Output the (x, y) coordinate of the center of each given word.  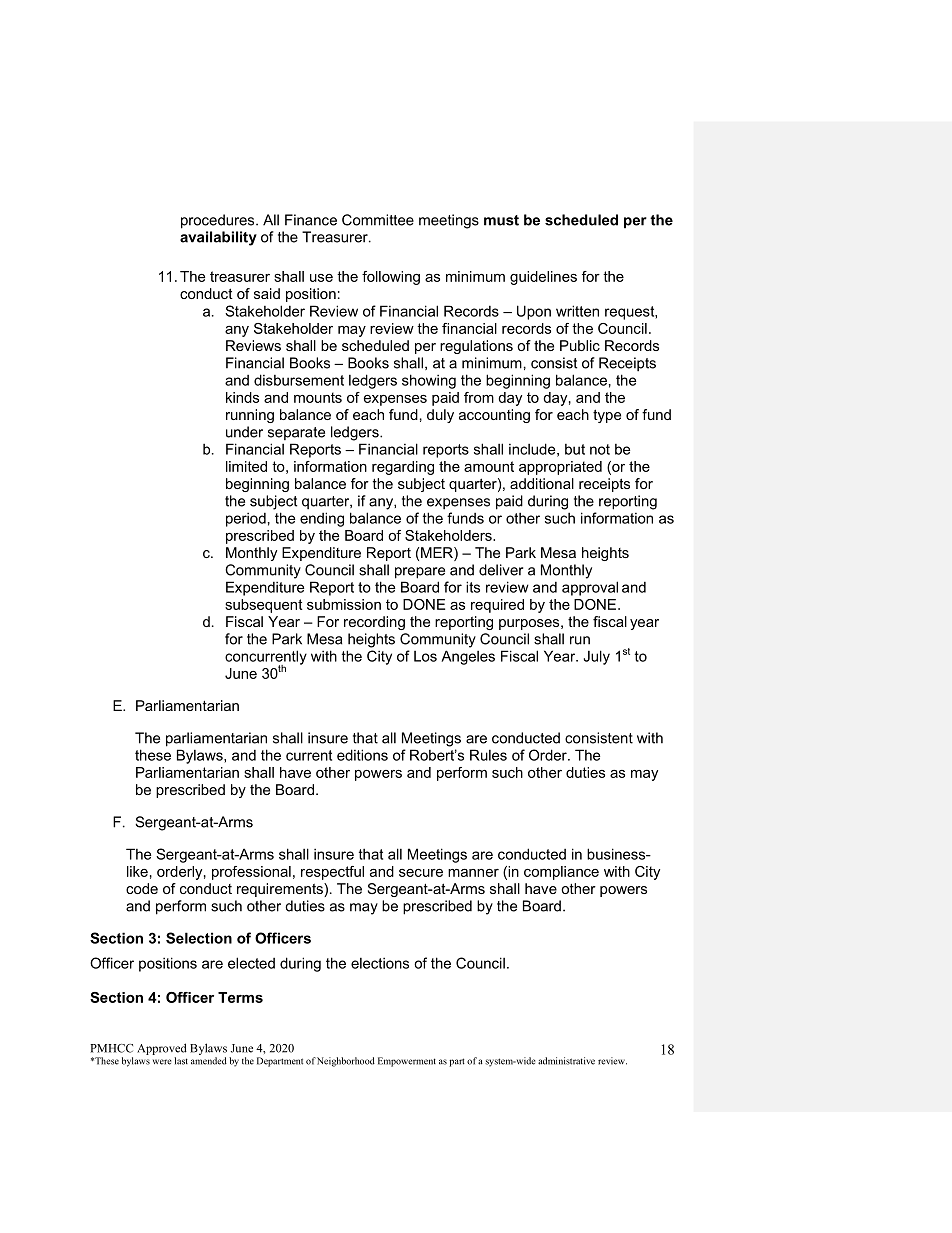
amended (209, 1061)
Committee (378, 220)
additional (542, 483)
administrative (566, 1061)
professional (251, 873)
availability (218, 238)
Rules (488, 755)
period (246, 520)
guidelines (543, 278)
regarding (403, 468)
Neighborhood (346, 1062)
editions (362, 755)
